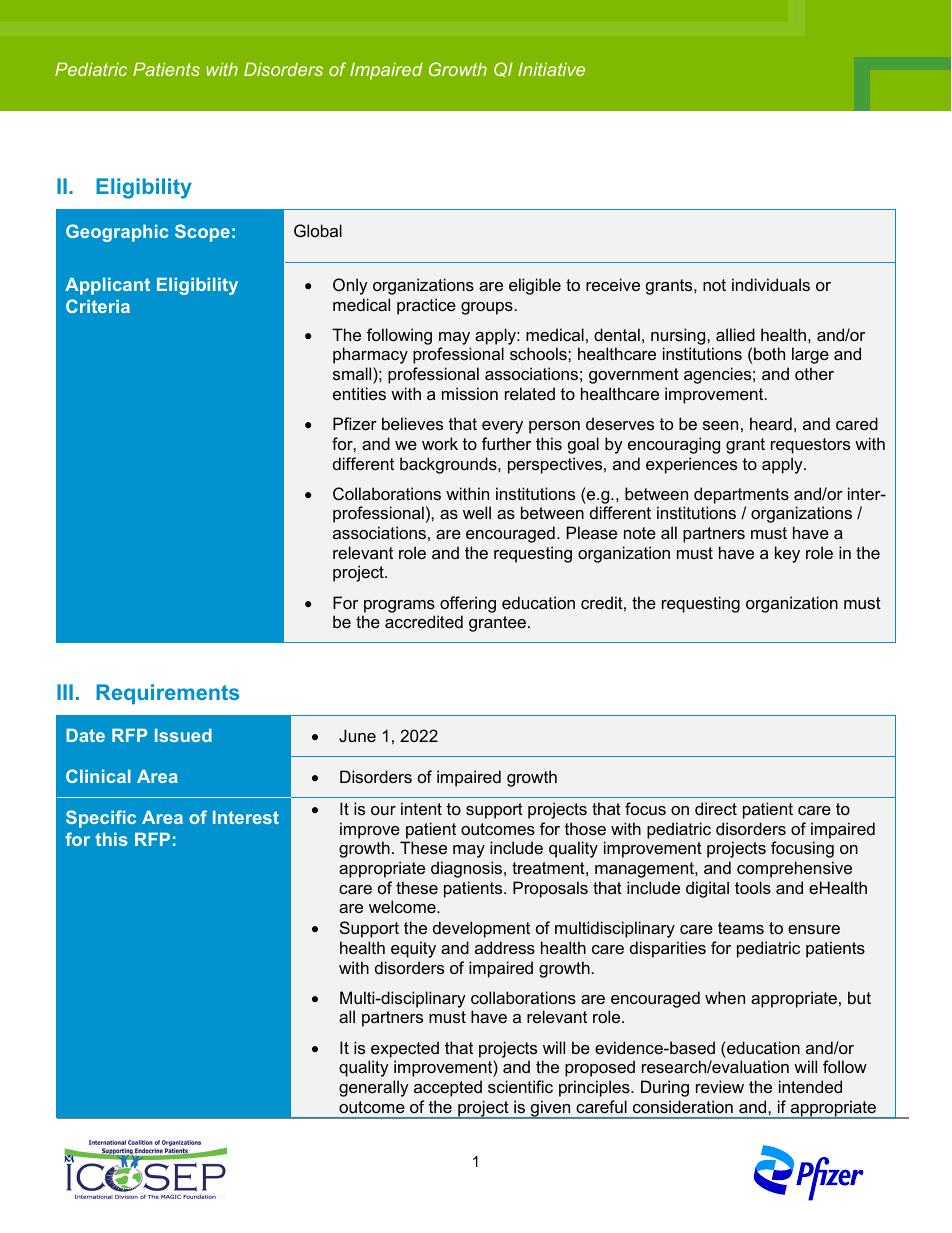 The width and height of the image is (952, 1233). Describe the element at coordinates (167, 694) in the image. I see `Requirements` at that location.
